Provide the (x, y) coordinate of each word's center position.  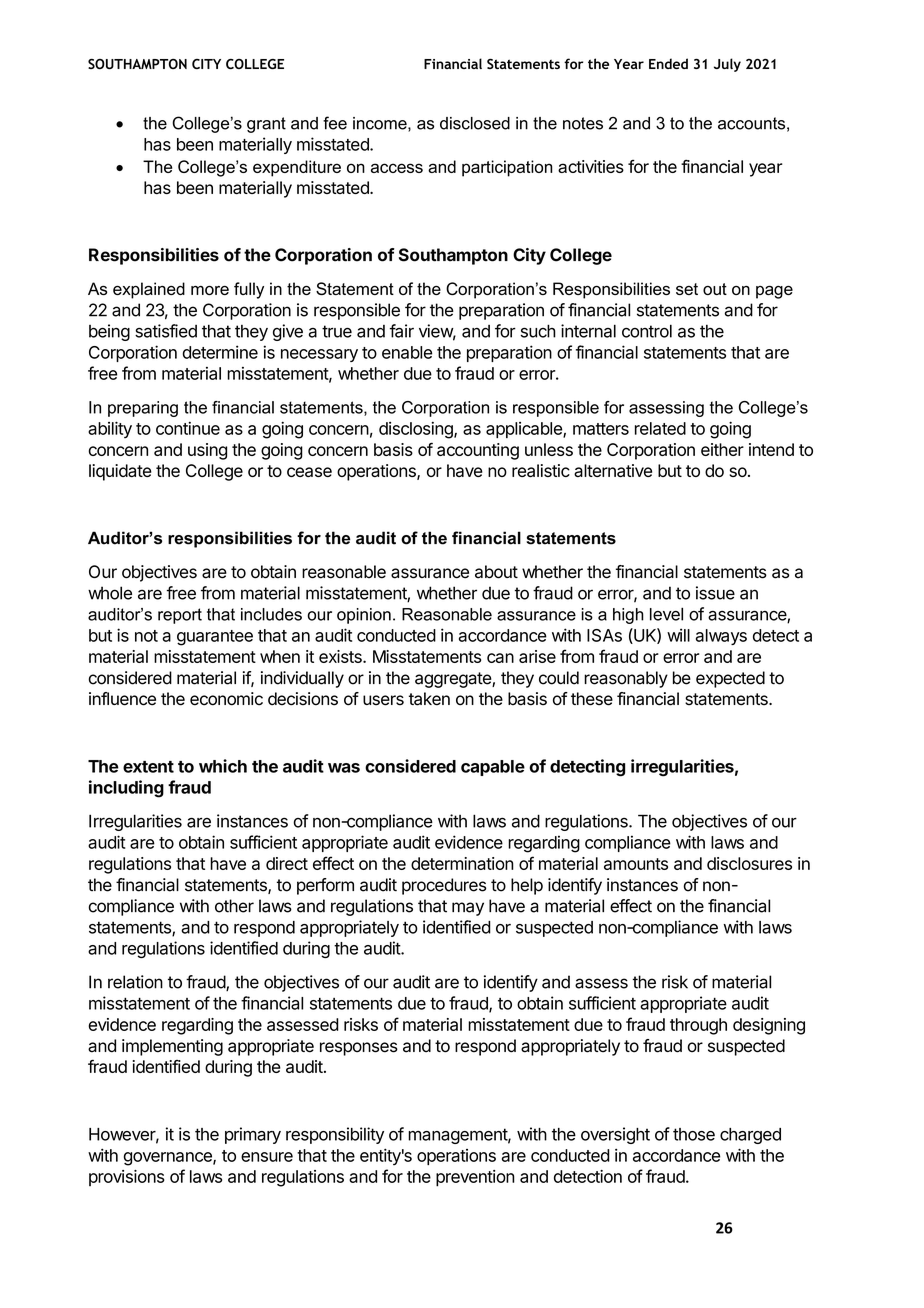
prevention (475, 1178)
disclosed (475, 123)
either (722, 449)
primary (253, 1135)
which (223, 766)
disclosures (749, 863)
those (694, 1134)
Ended (668, 63)
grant (266, 125)
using (207, 451)
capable (493, 768)
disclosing (417, 430)
